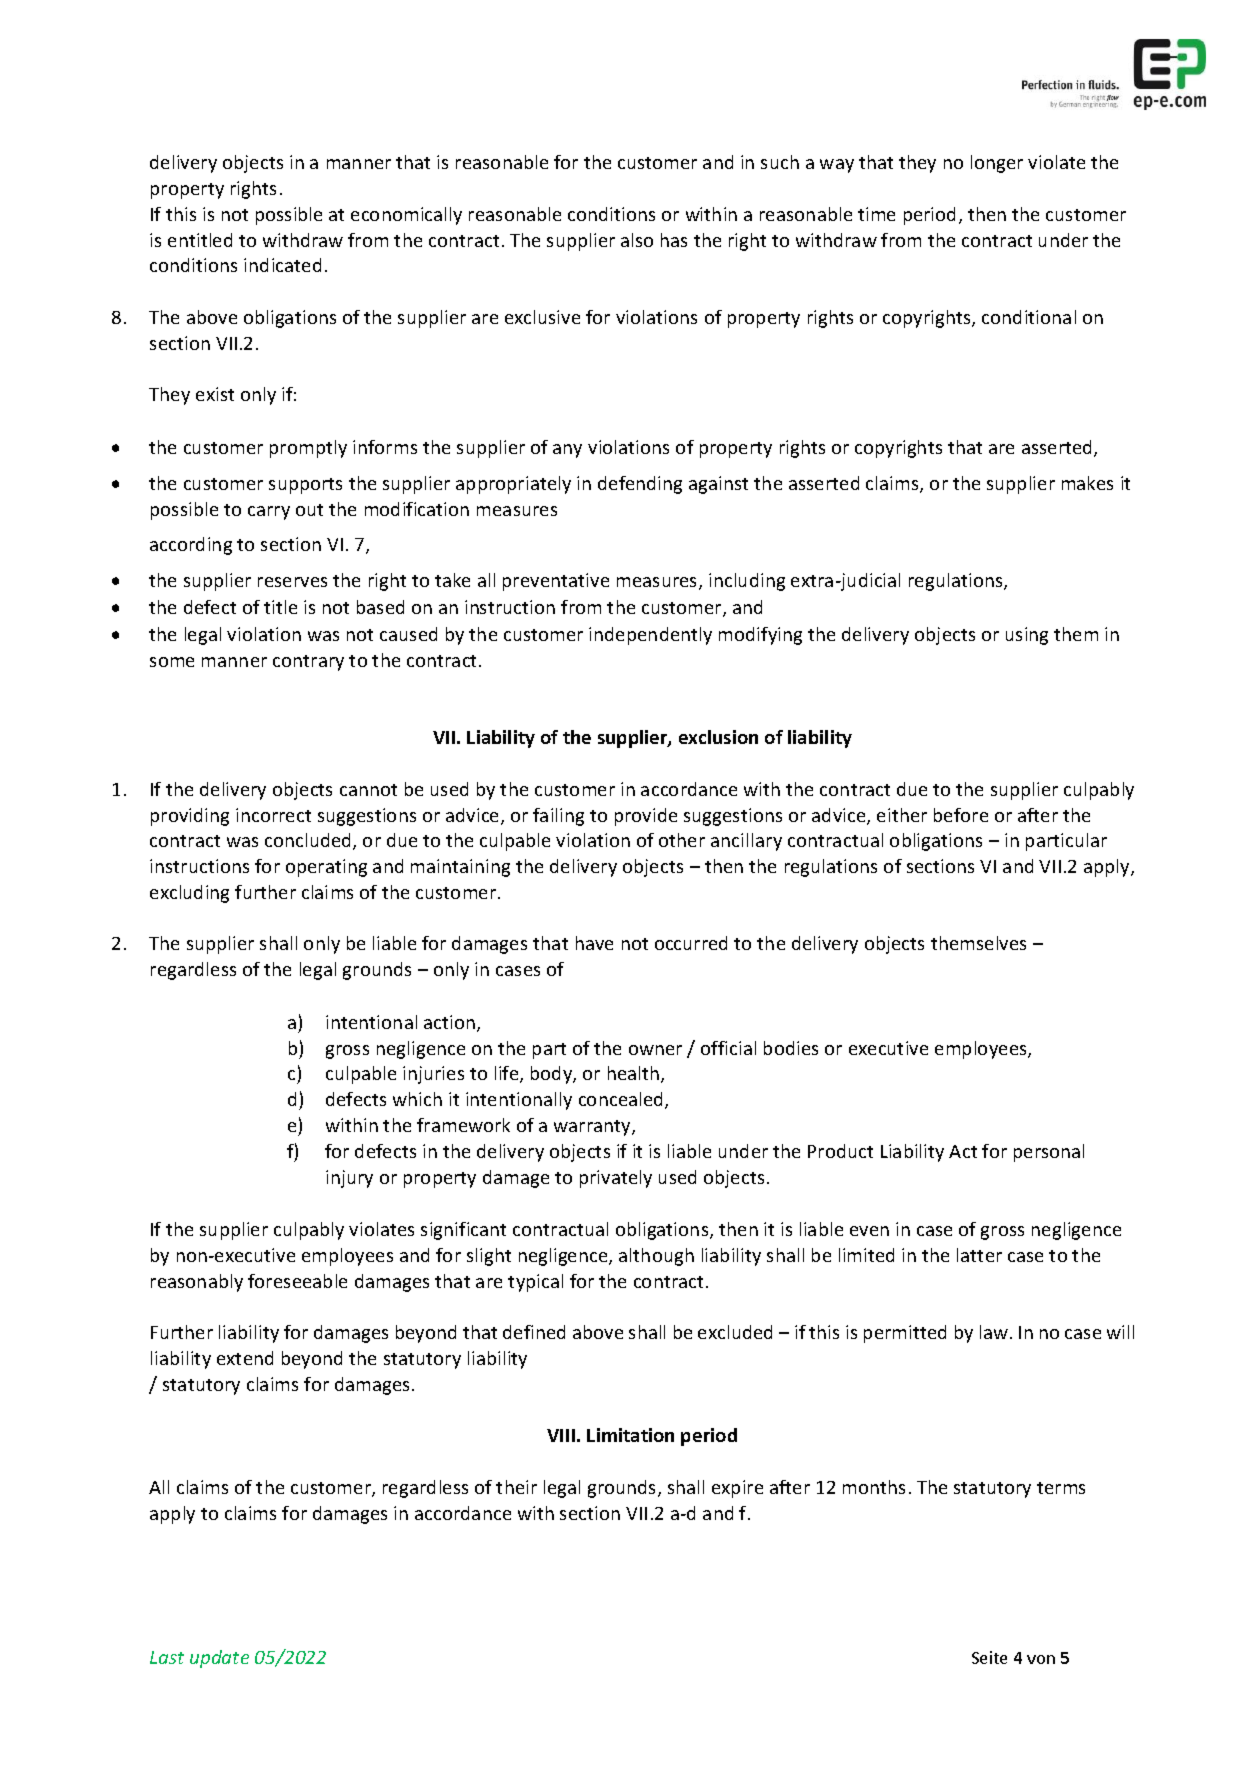 This screenshot has width=1256, height=1776. I want to click on using, so click(1027, 636).
